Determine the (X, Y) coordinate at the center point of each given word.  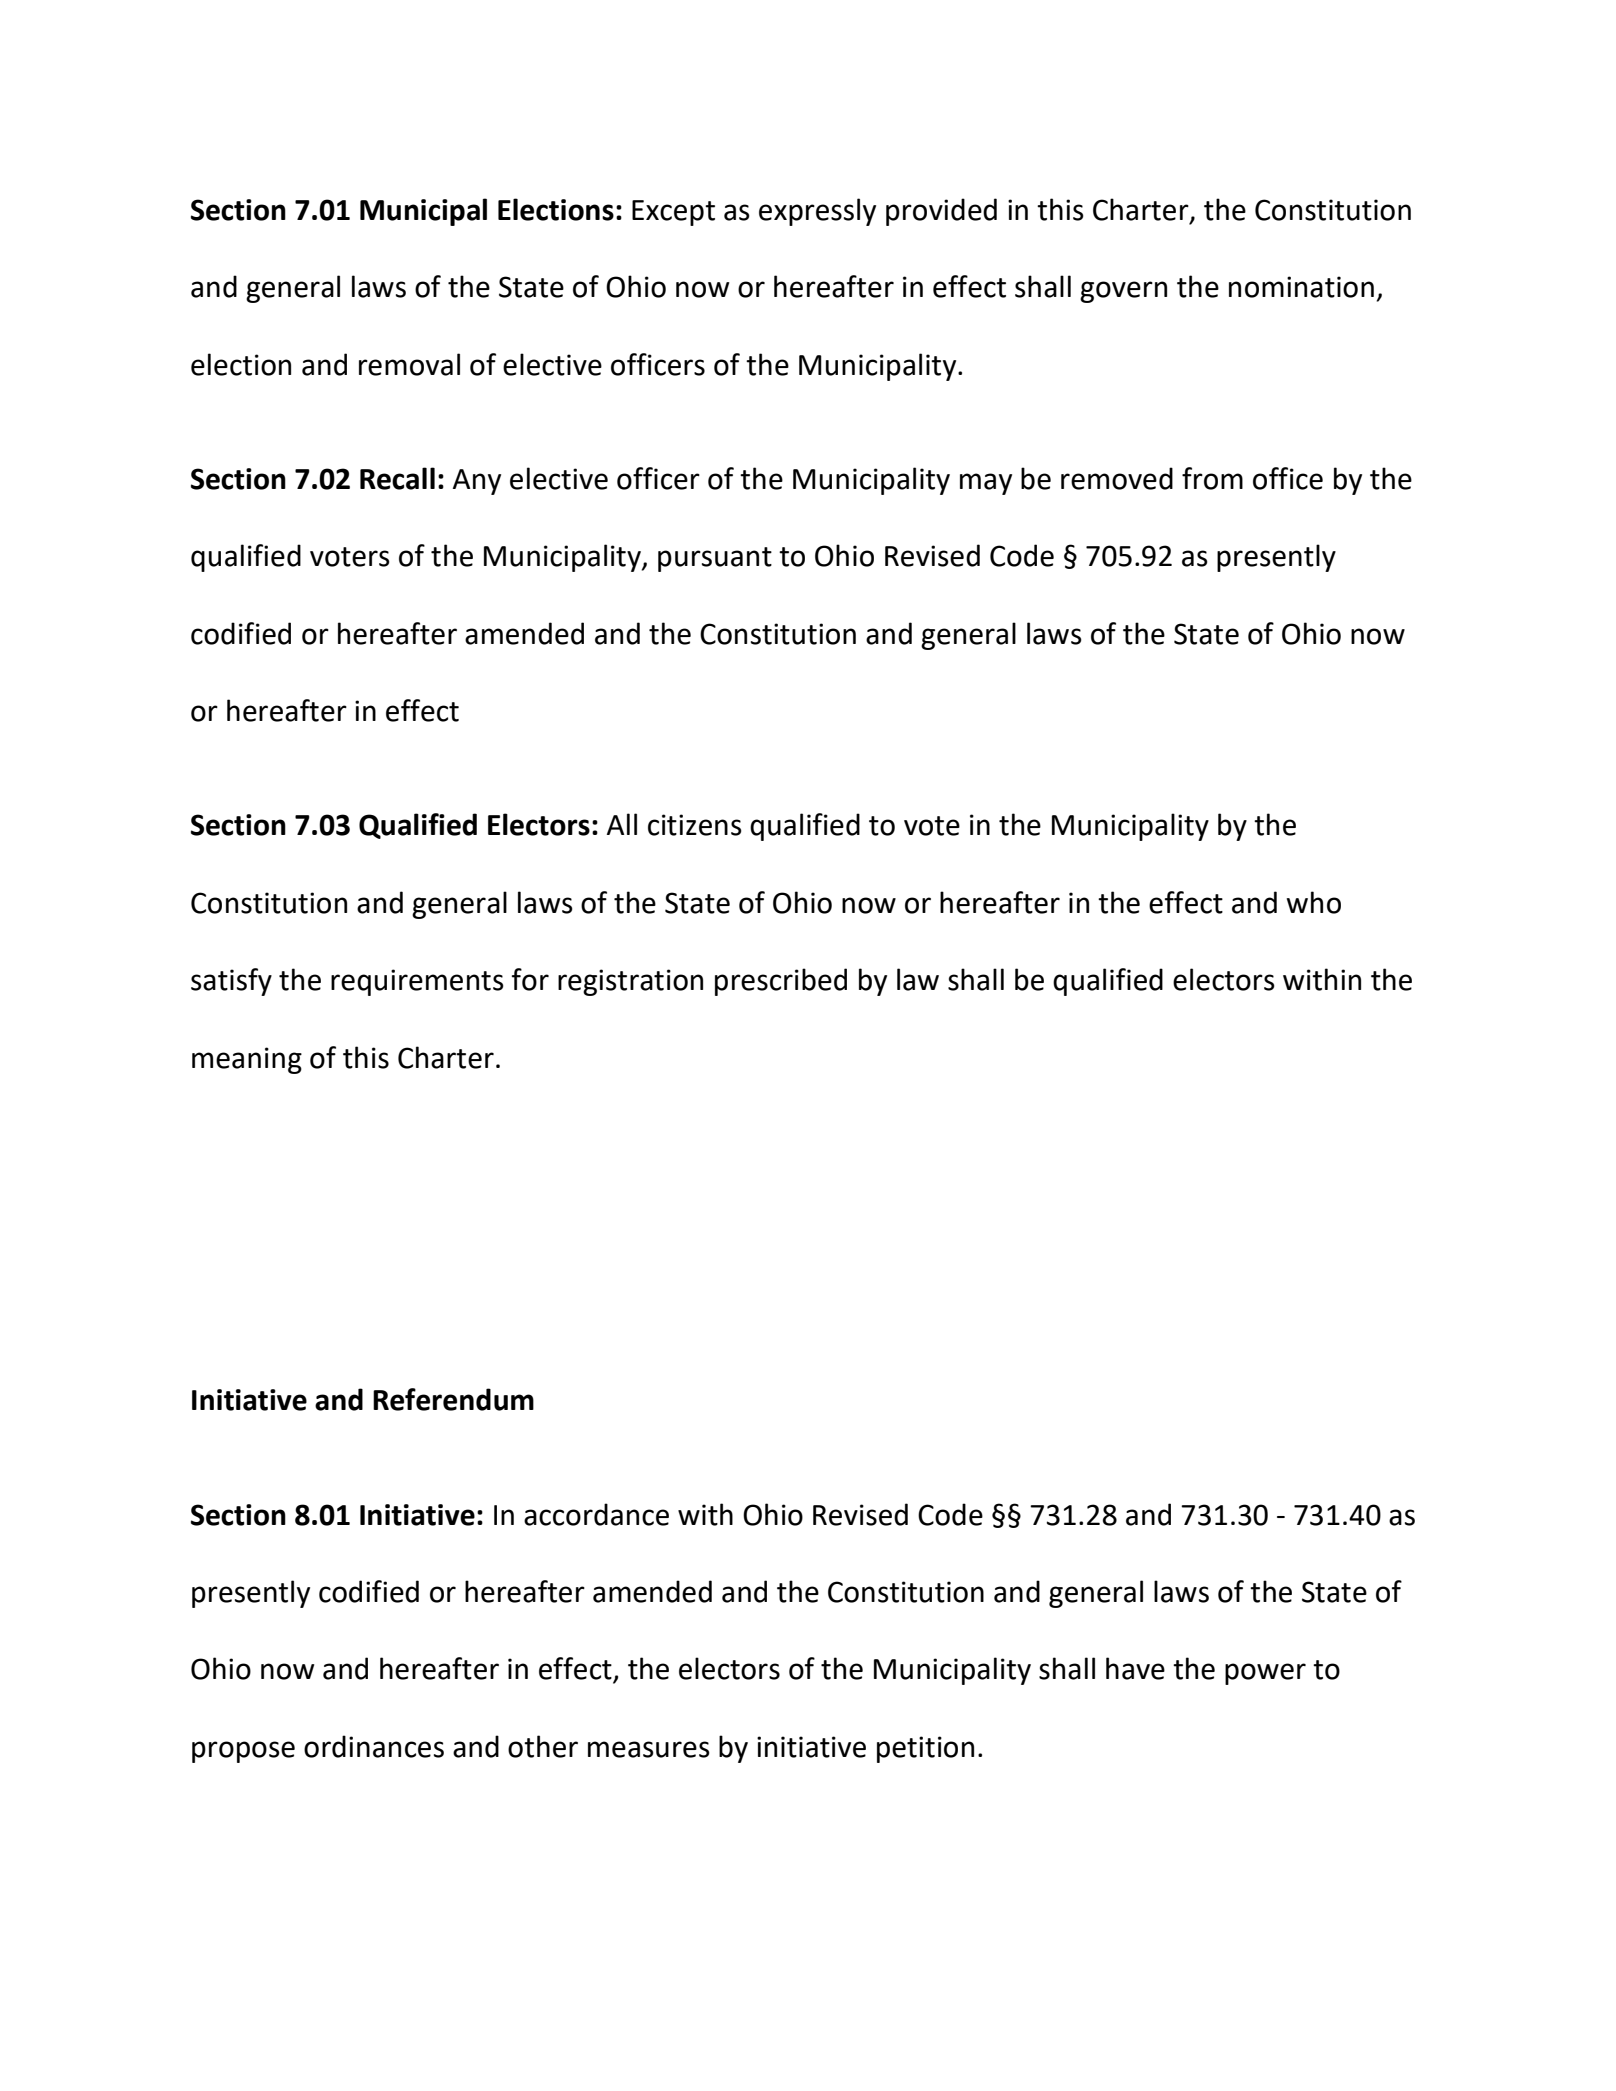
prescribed (781, 982)
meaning (247, 1060)
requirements (417, 982)
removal (409, 364)
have (1135, 1668)
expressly (817, 212)
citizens (695, 825)
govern (1123, 292)
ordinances (374, 1746)
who (1314, 902)
